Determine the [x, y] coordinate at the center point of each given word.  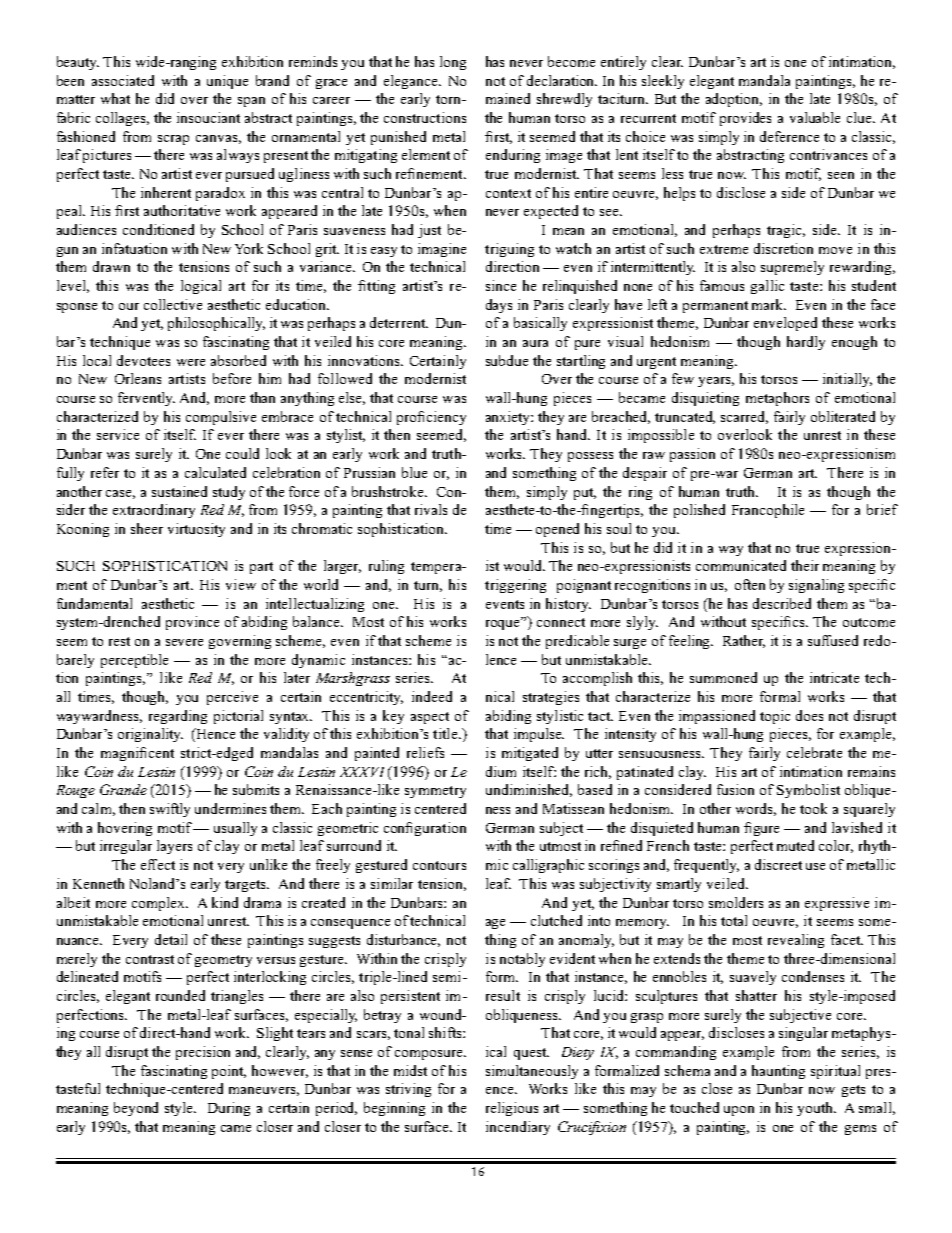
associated [123, 80]
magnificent [137, 754]
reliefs [425, 752]
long [453, 63]
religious [512, 1109]
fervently [146, 399]
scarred [744, 417]
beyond [136, 1109]
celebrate [814, 752]
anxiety [509, 418]
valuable [815, 117]
